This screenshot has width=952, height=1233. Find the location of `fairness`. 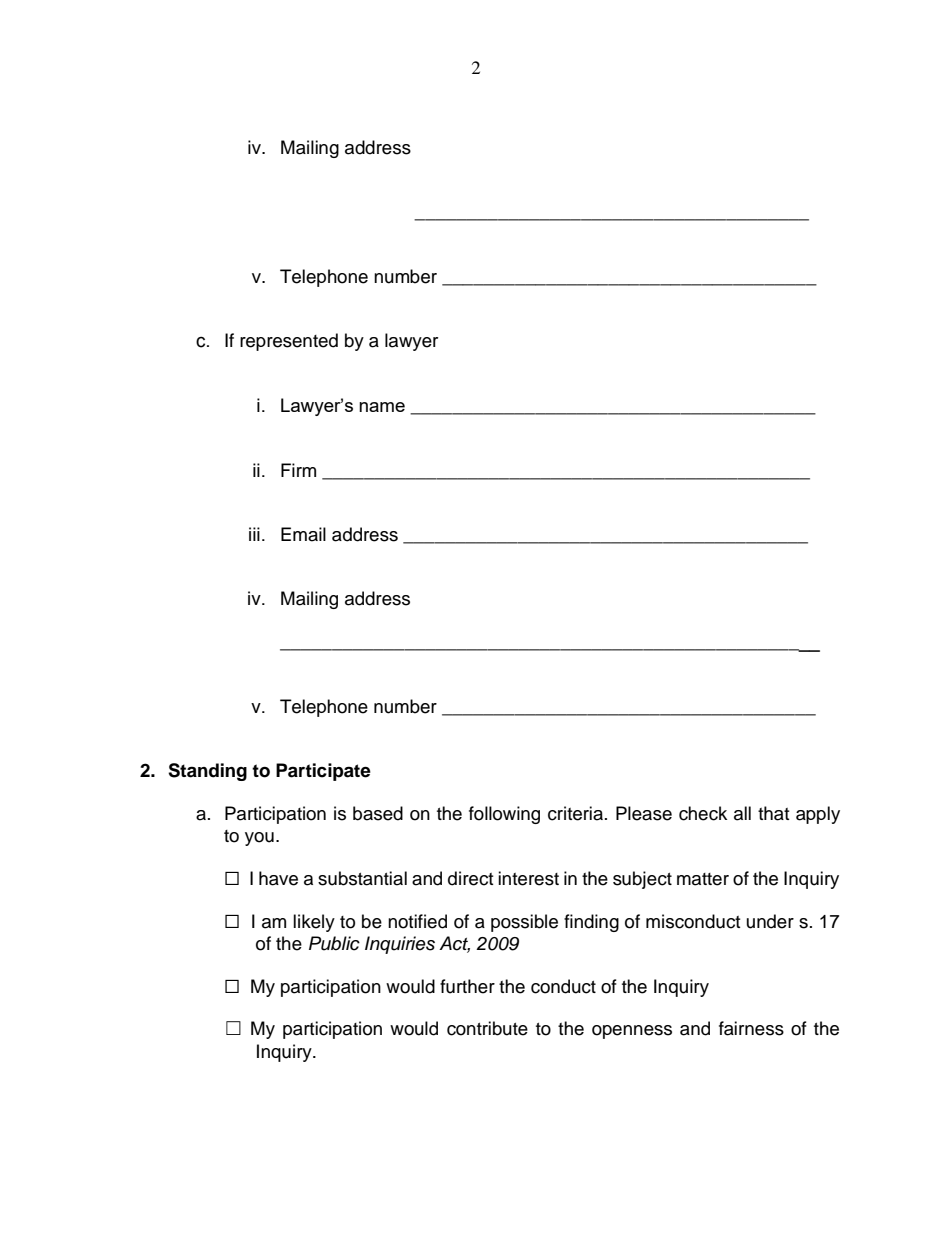

fairness is located at coordinates (751, 1028).
